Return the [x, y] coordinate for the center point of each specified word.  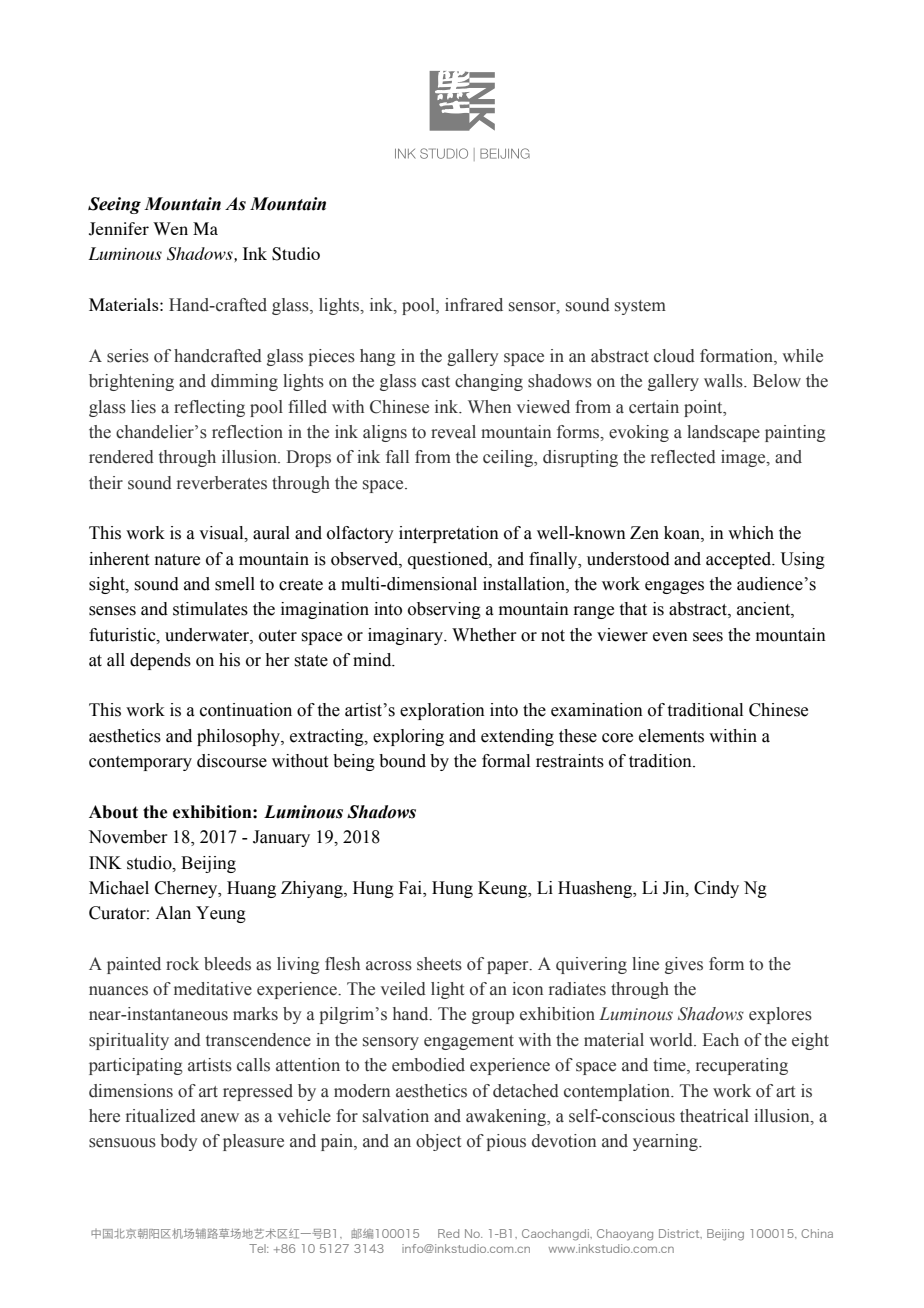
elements [671, 736]
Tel [258, 1248]
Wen [170, 228]
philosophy [239, 737]
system [640, 307]
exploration [442, 711]
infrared [474, 305]
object [438, 1142]
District [680, 1234]
